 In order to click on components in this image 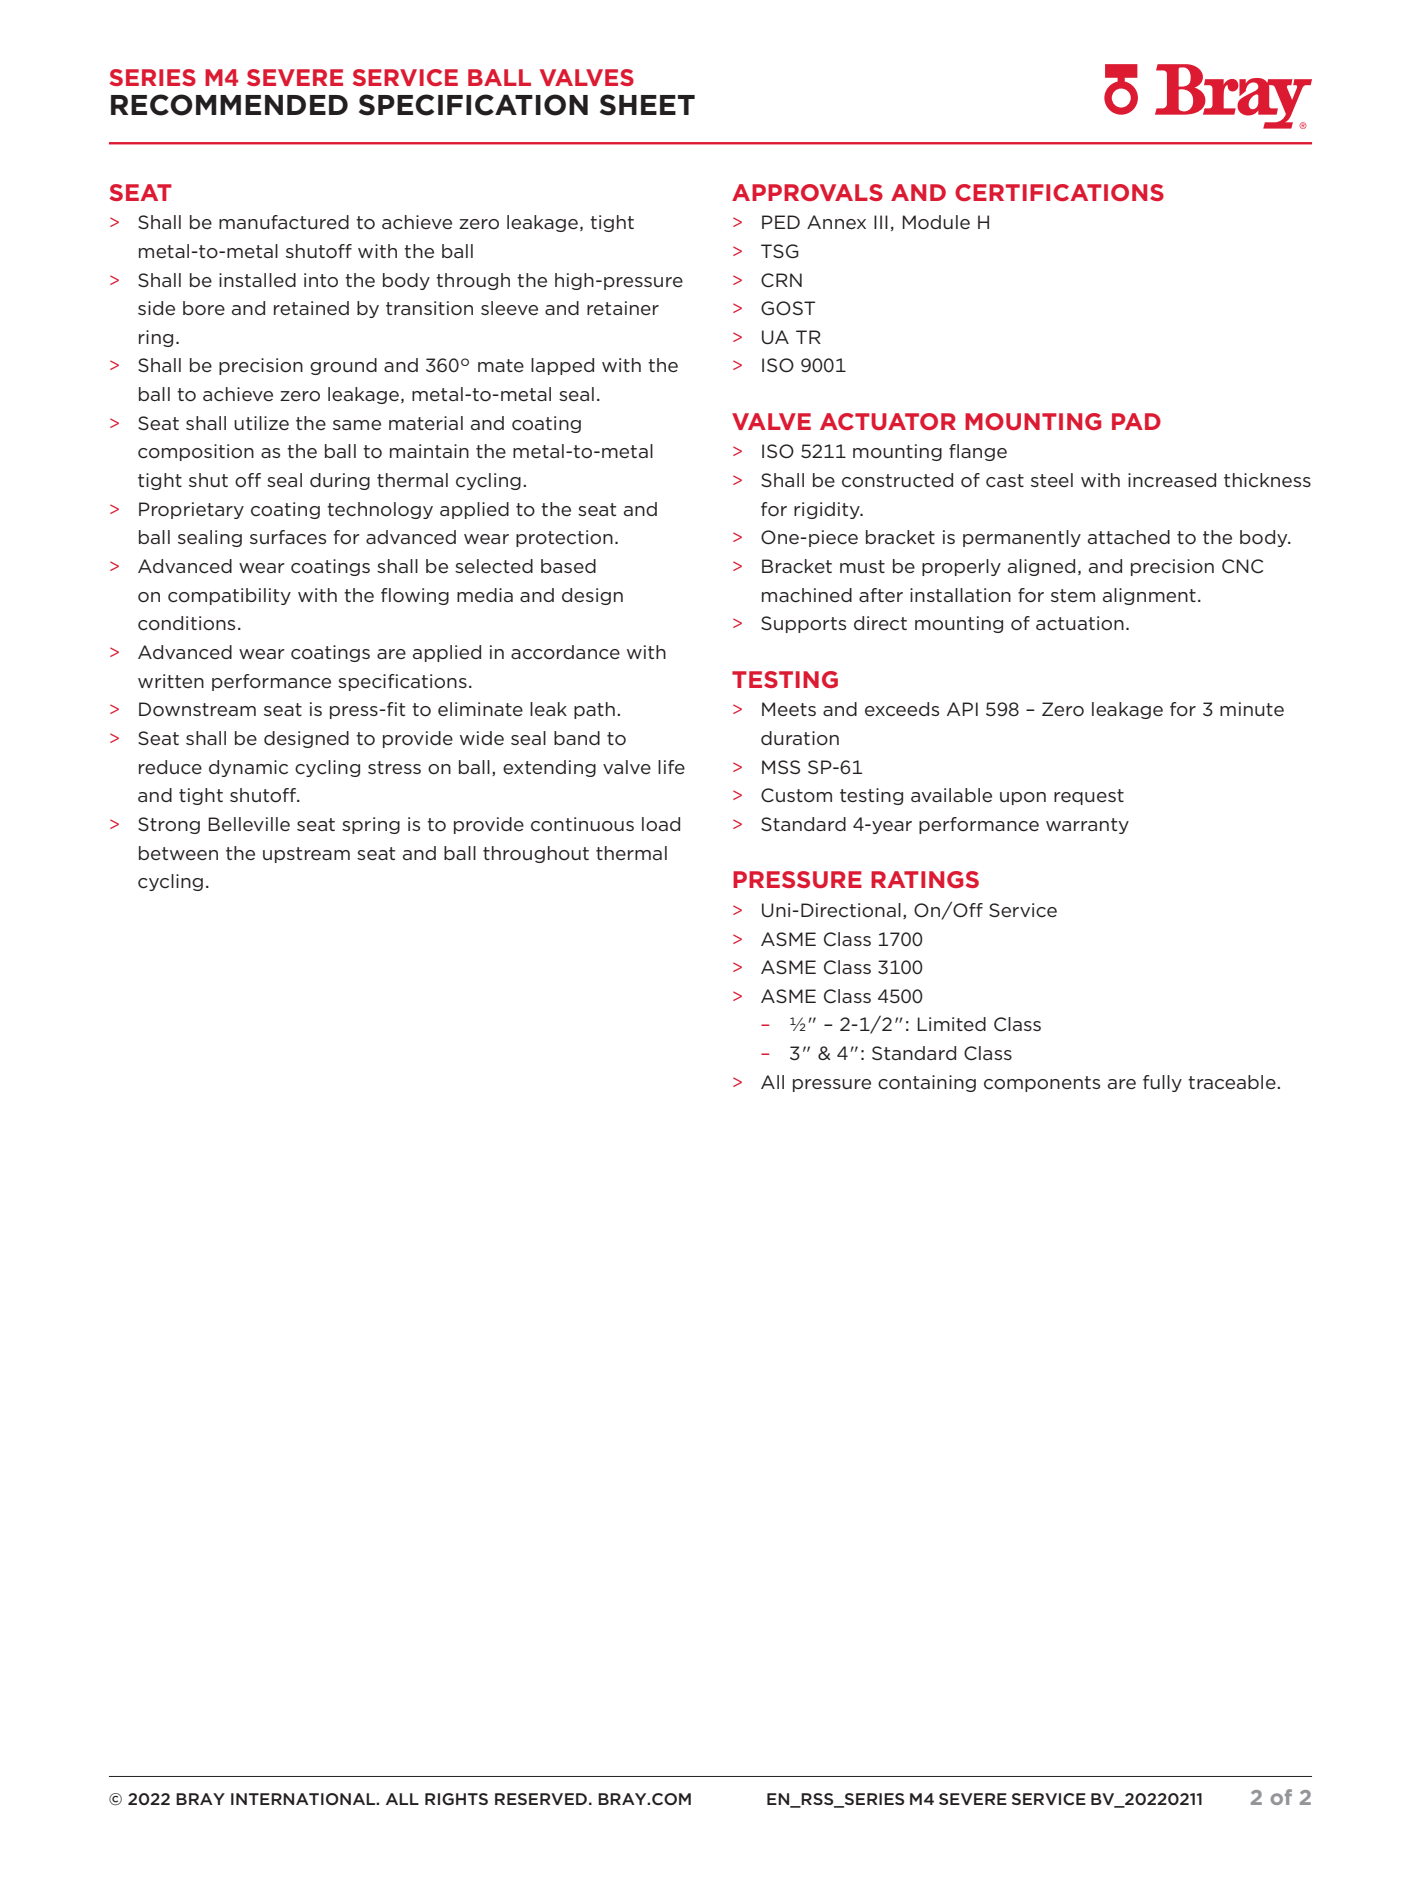, I will do `click(1042, 1084)`.
